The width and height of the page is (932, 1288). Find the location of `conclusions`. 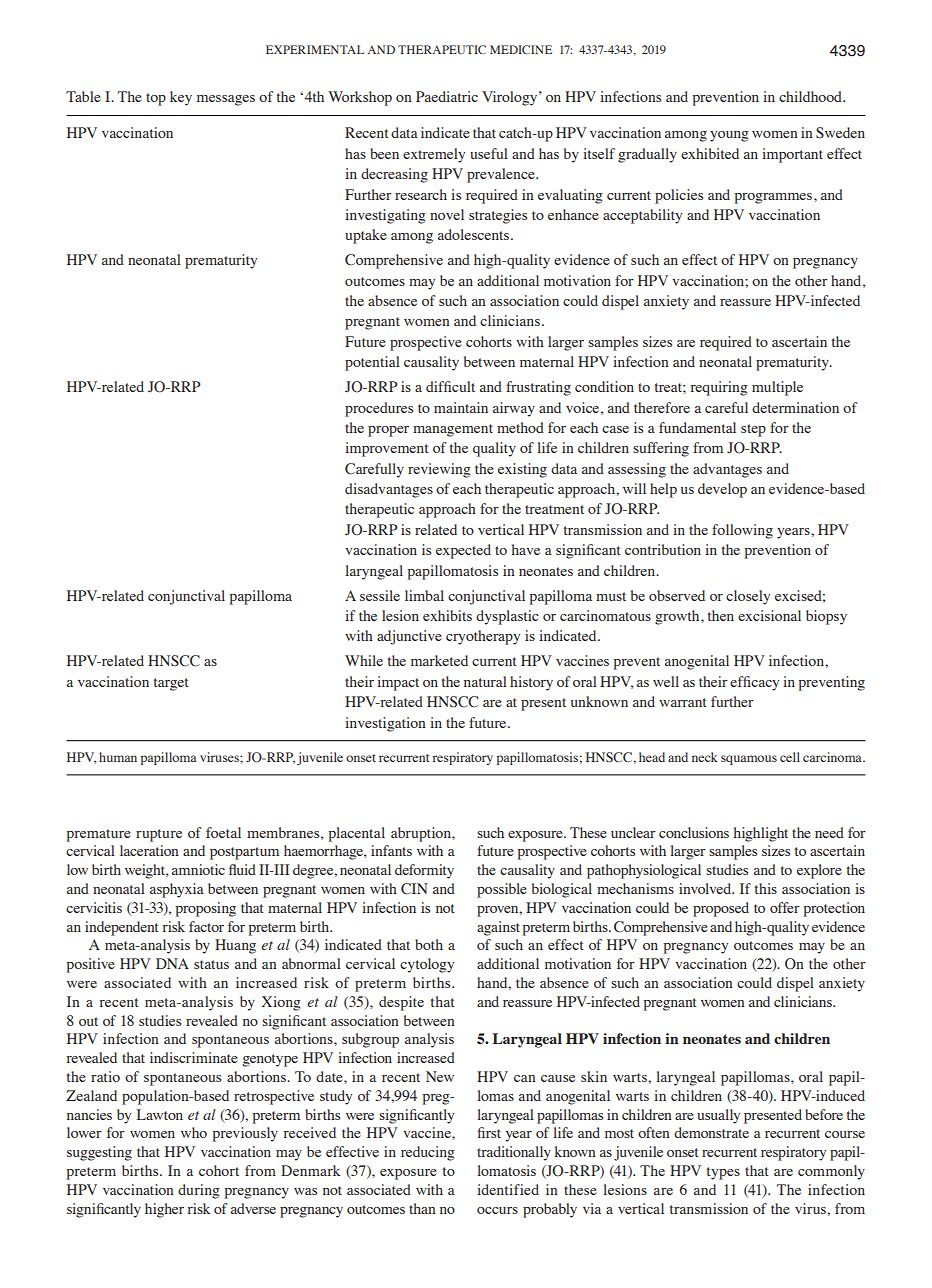

conclusions is located at coordinates (694, 832).
